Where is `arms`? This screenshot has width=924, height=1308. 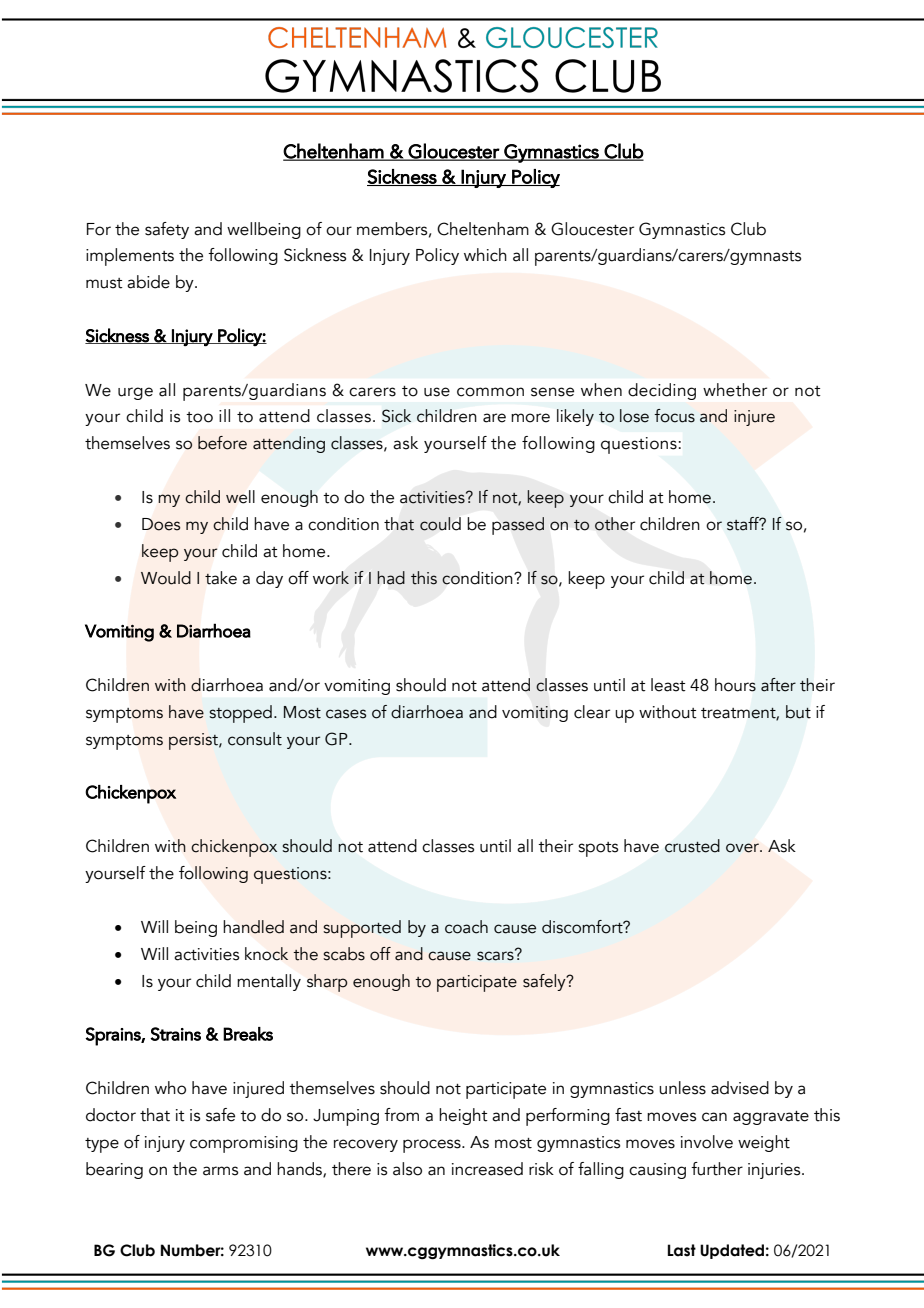 arms is located at coordinates (220, 1171).
